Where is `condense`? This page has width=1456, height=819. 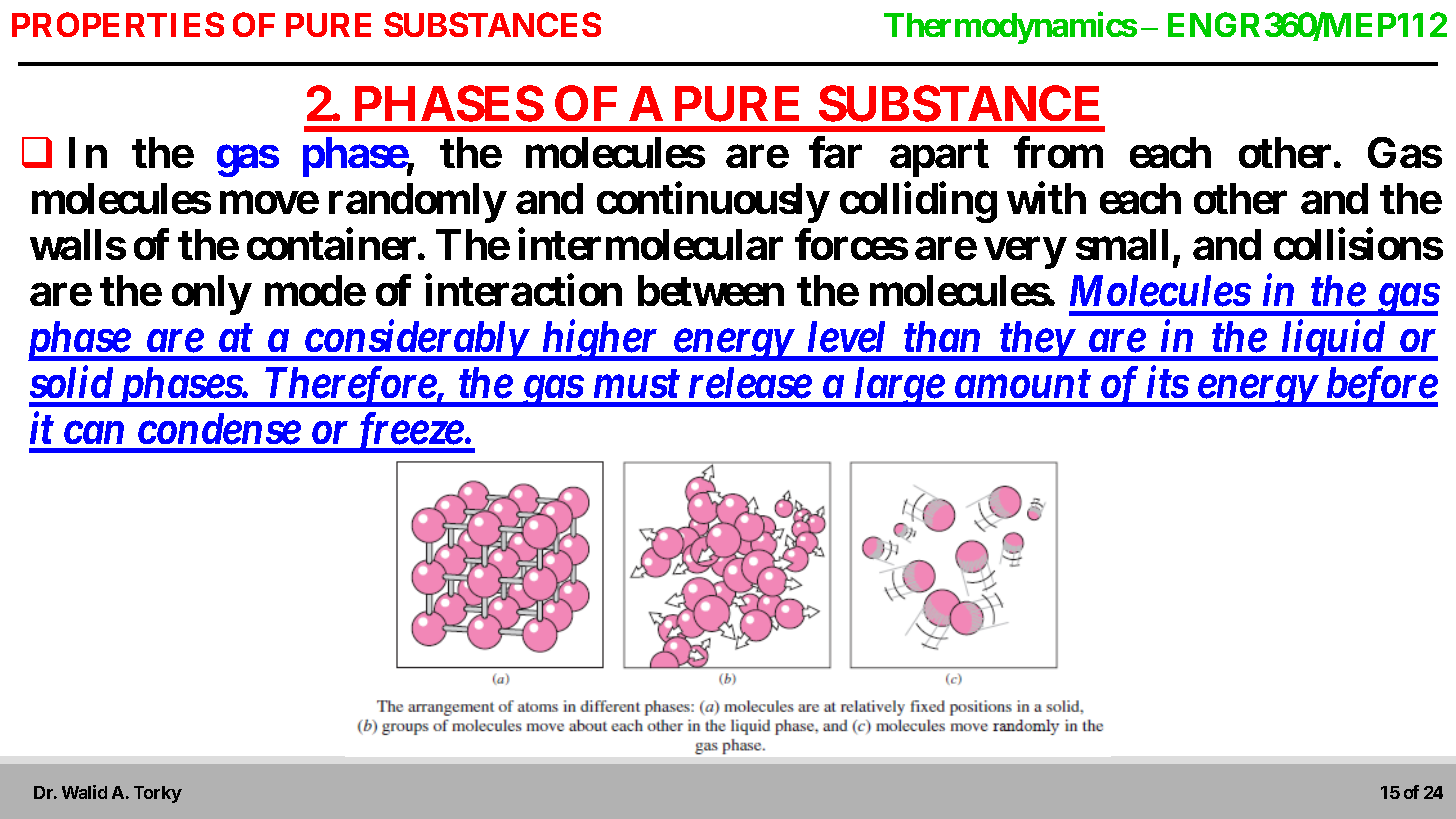 condense is located at coordinates (219, 429).
